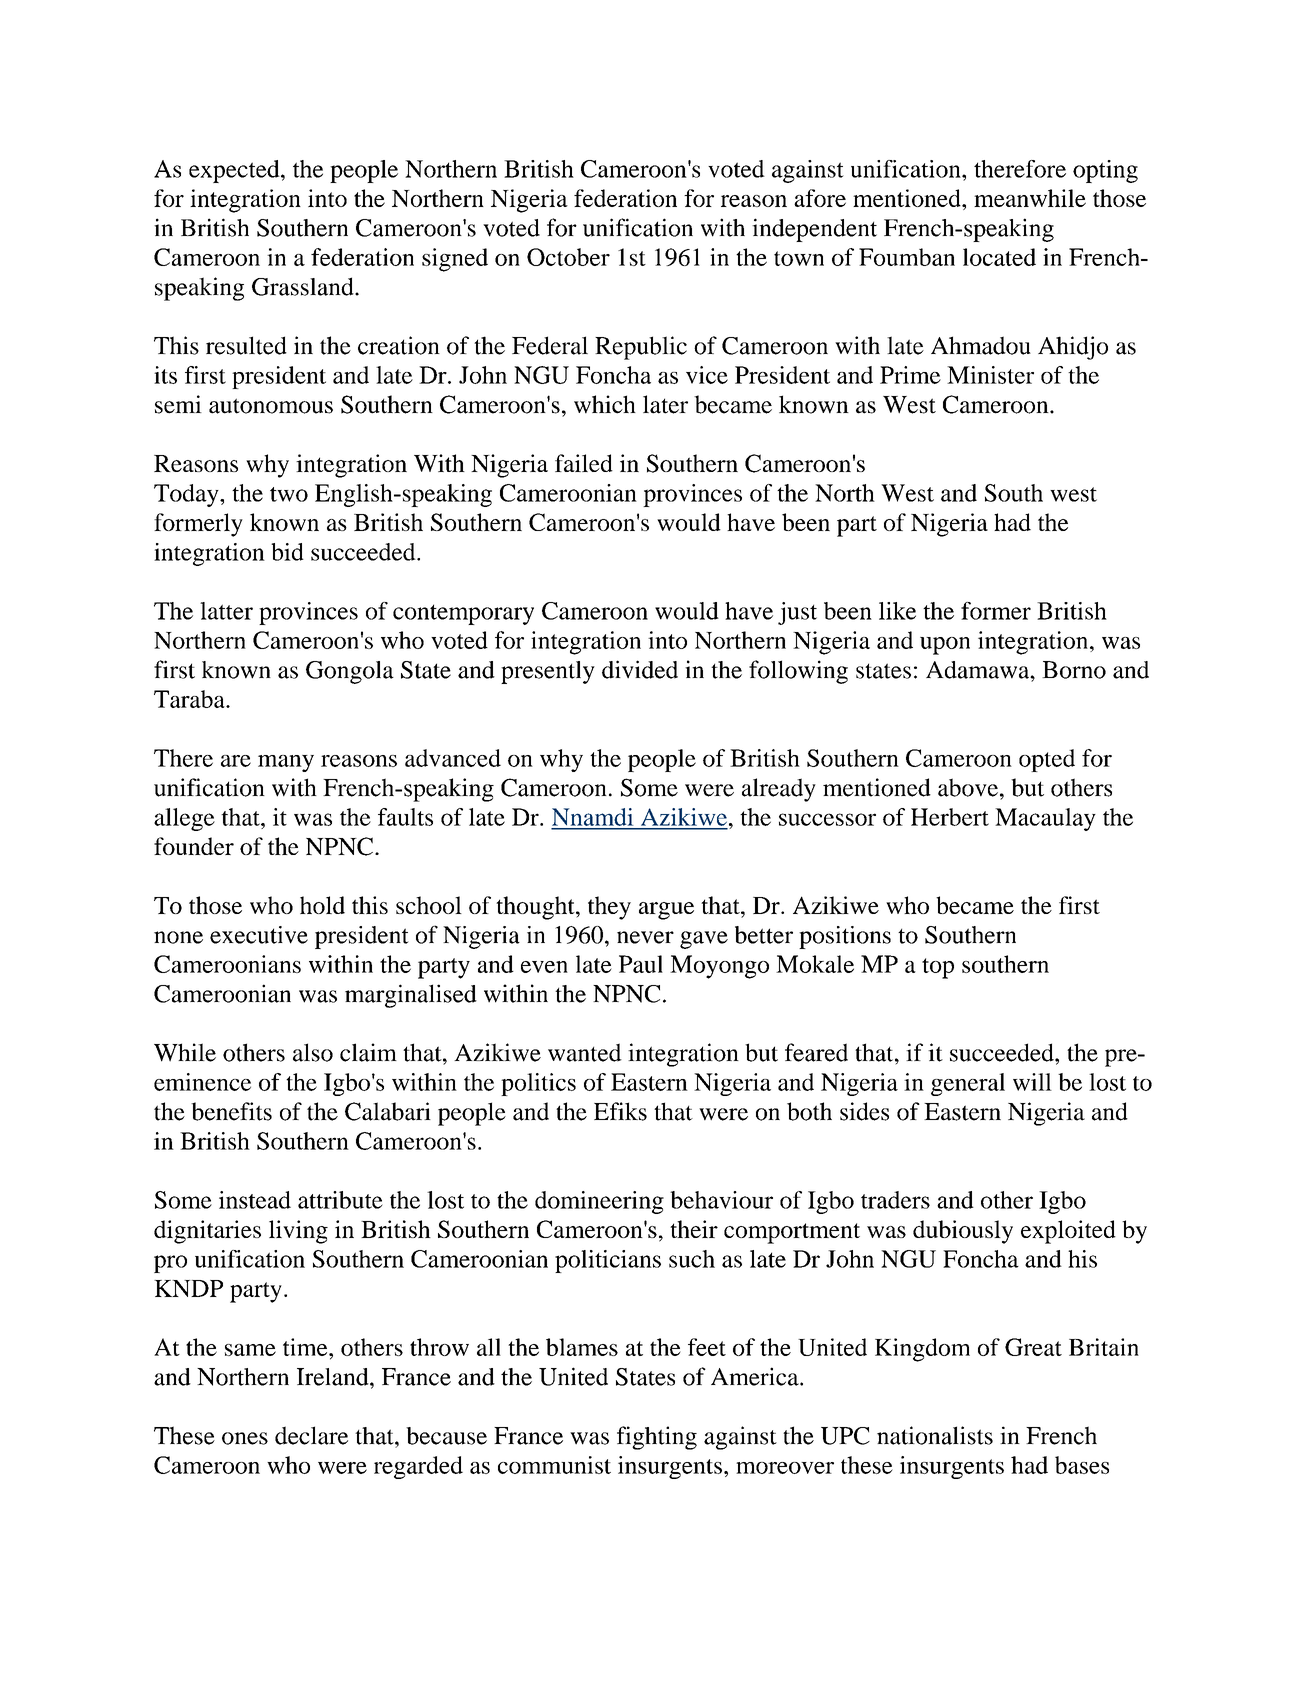 The image size is (1307, 1691). I want to click on many, so click(286, 763).
